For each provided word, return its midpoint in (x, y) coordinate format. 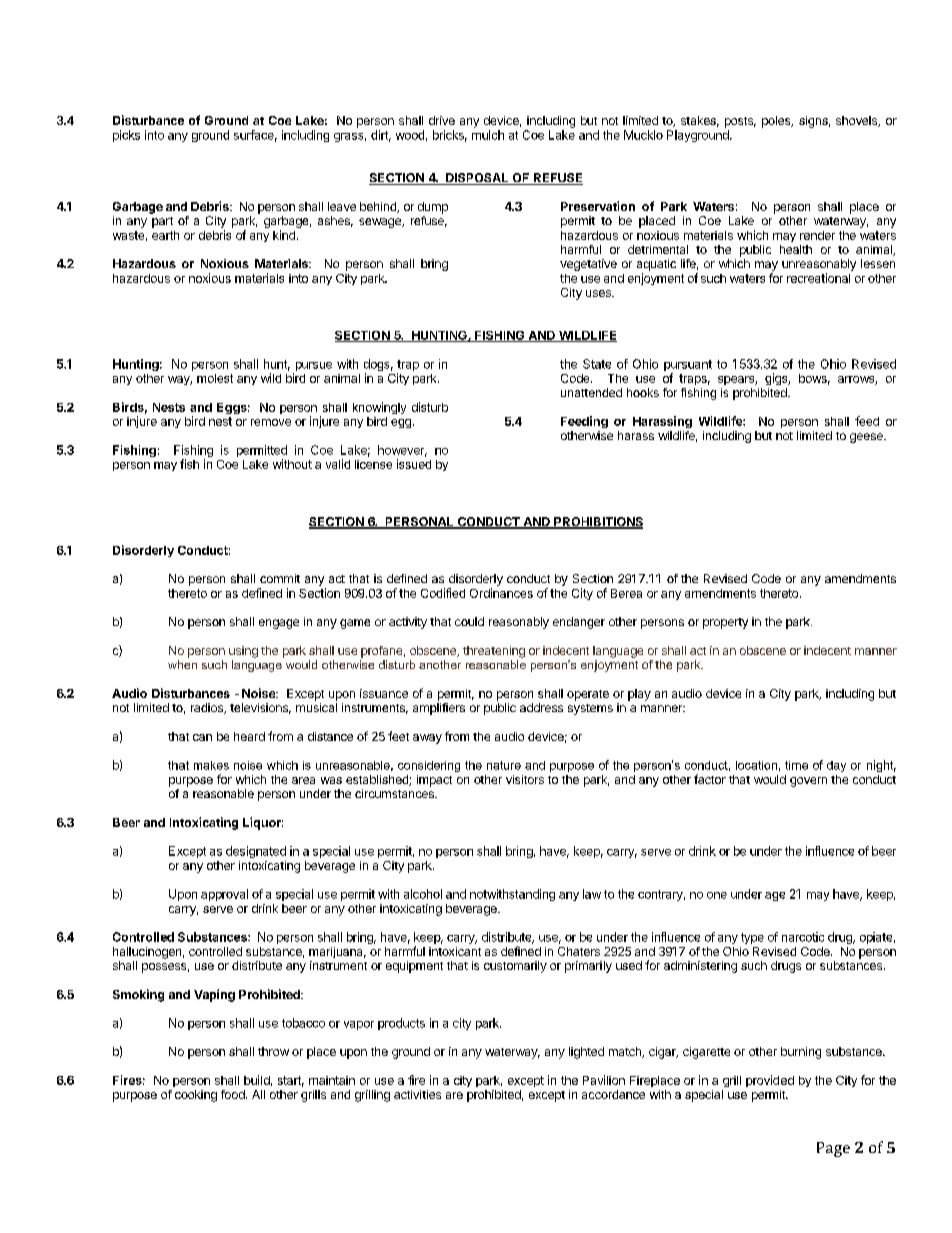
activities (417, 1094)
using (243, 652)
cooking (196, 1096)
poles (777, 122)
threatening (494, 652)
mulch (488, 135)
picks (126, 136)
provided (770, 1081)
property (725, 623)
